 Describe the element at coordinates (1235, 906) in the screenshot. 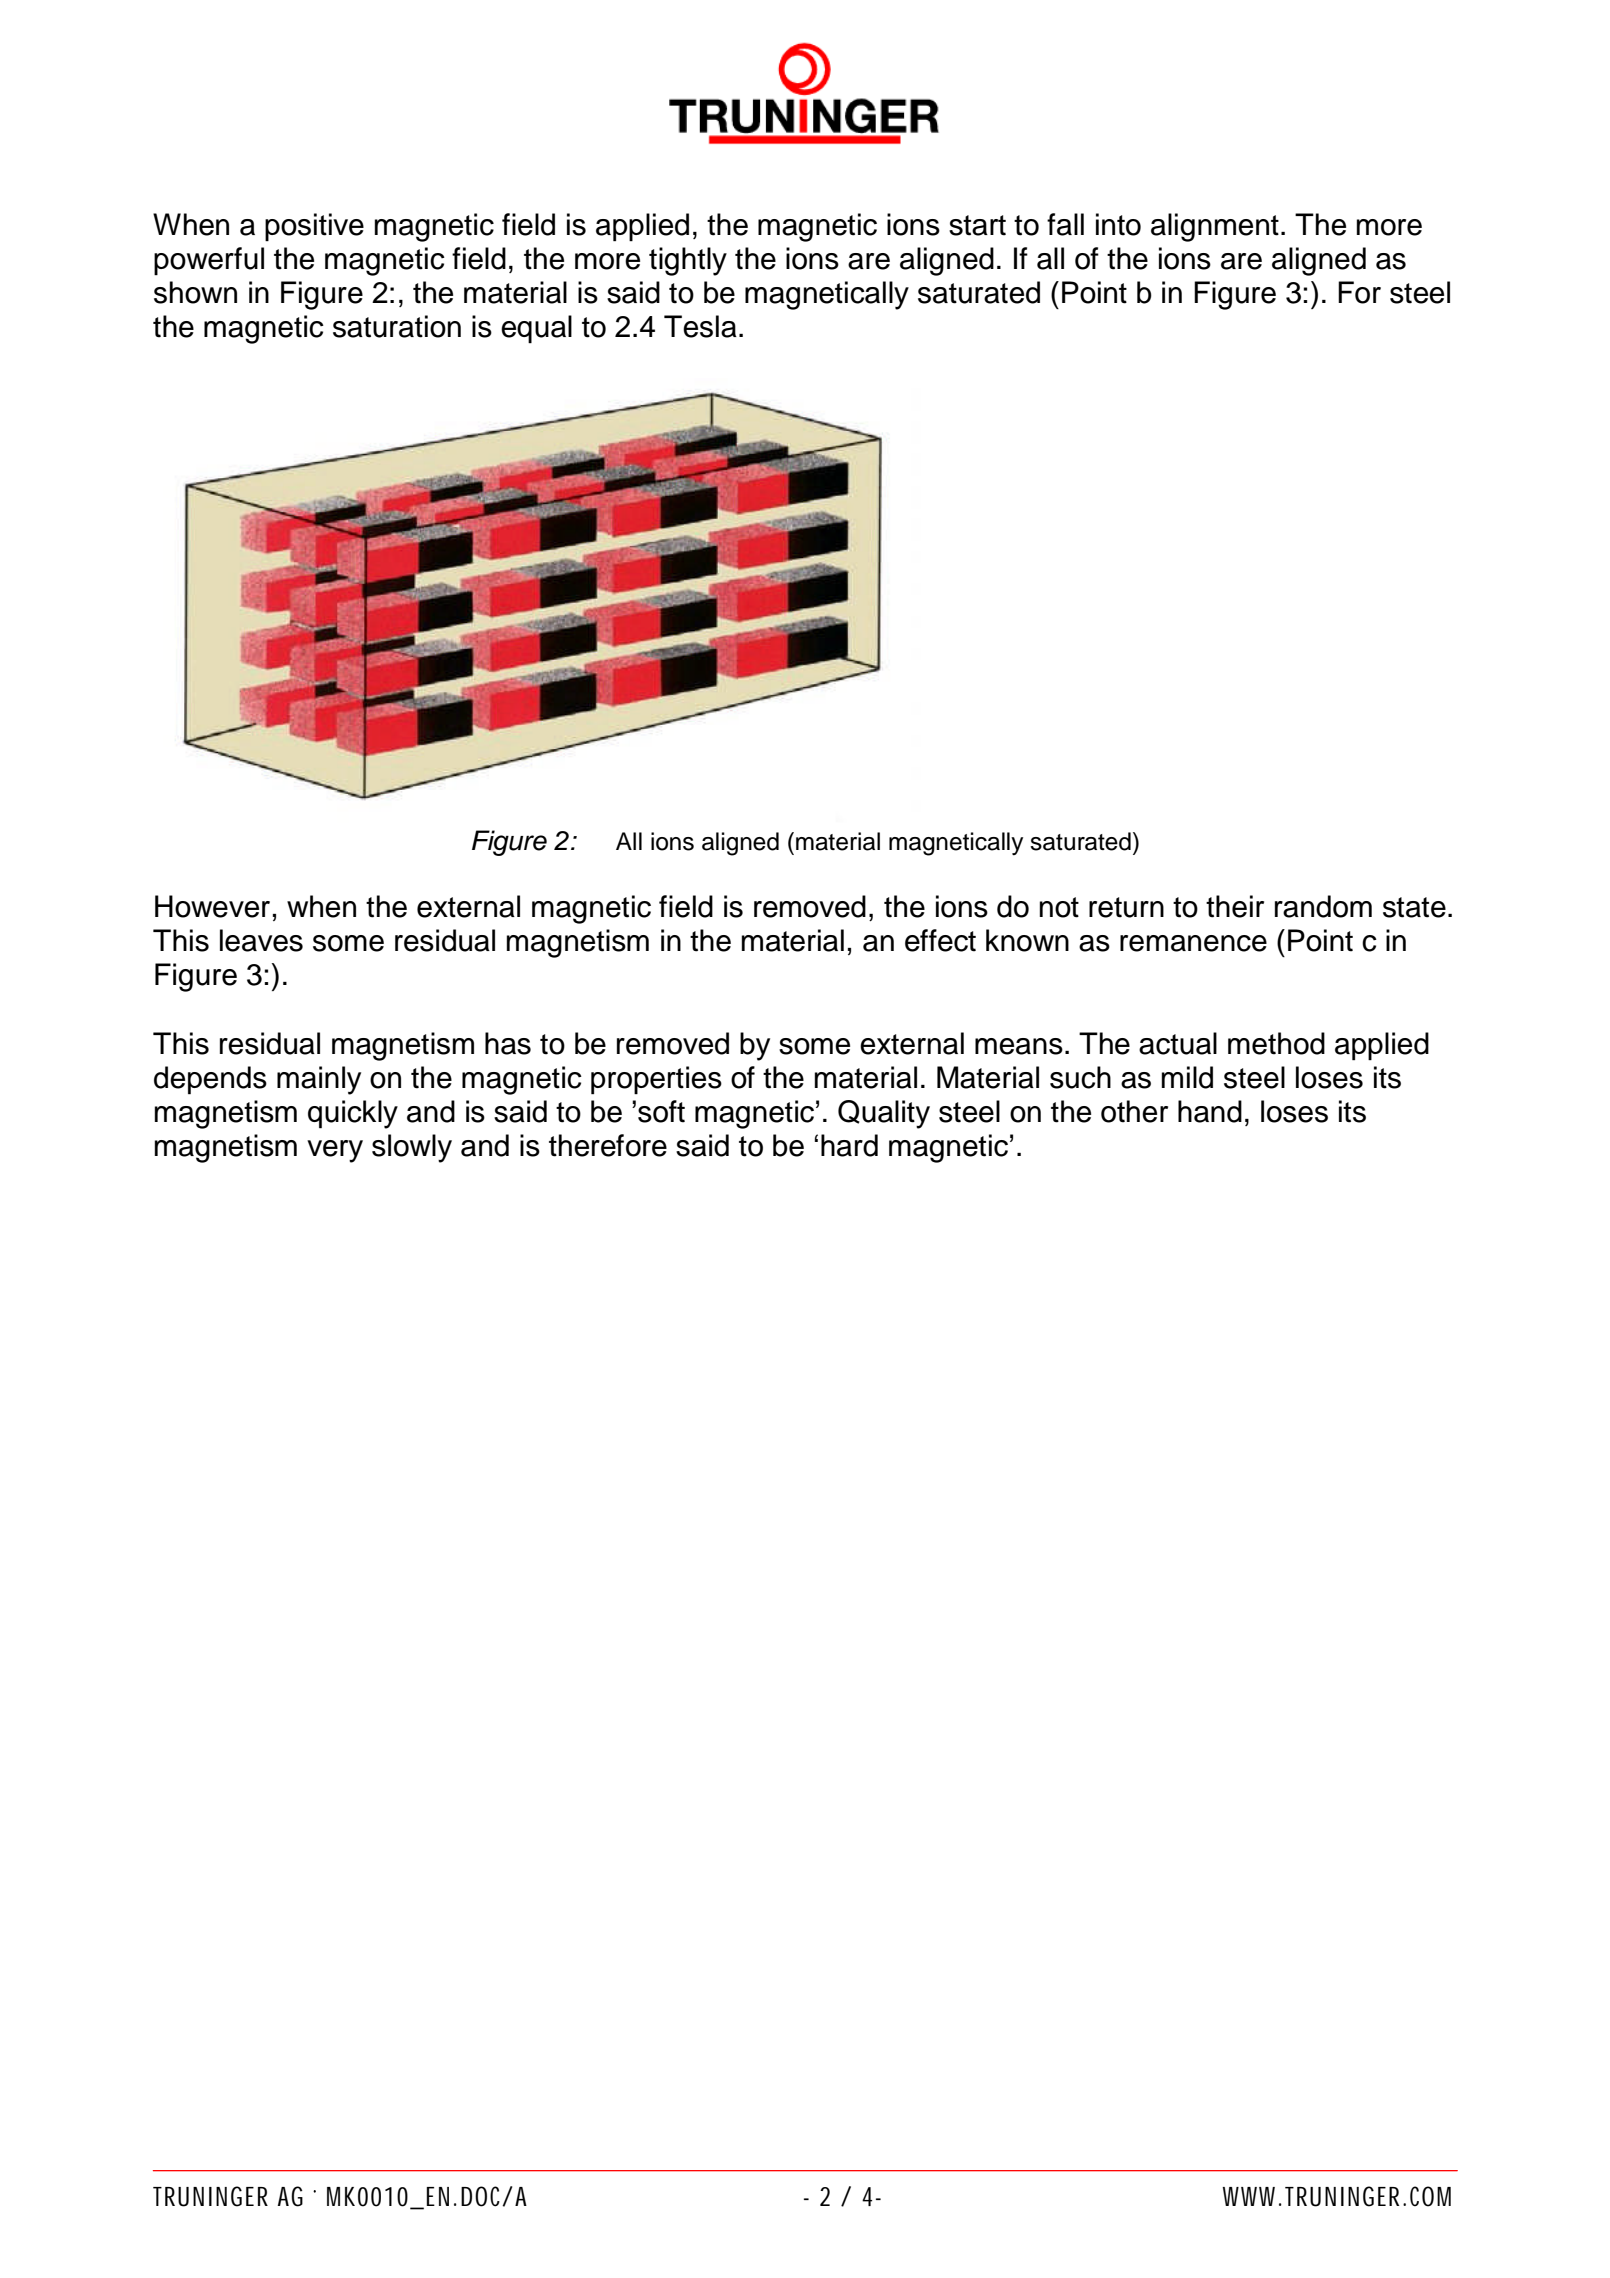

I see `their` at that location.
